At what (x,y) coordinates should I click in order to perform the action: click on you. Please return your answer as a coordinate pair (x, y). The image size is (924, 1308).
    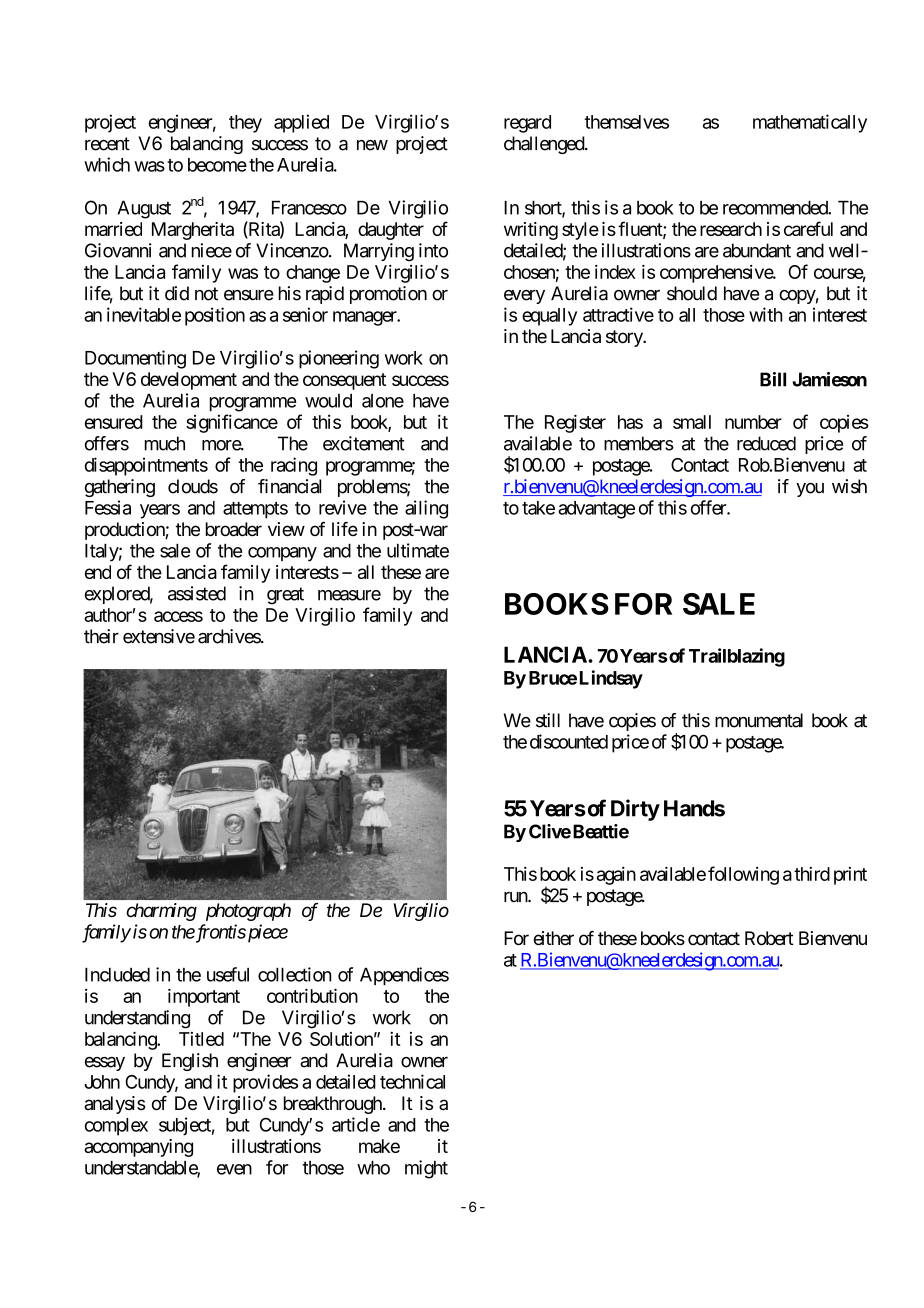
    Looking at the image, I should click on (810, 490).
